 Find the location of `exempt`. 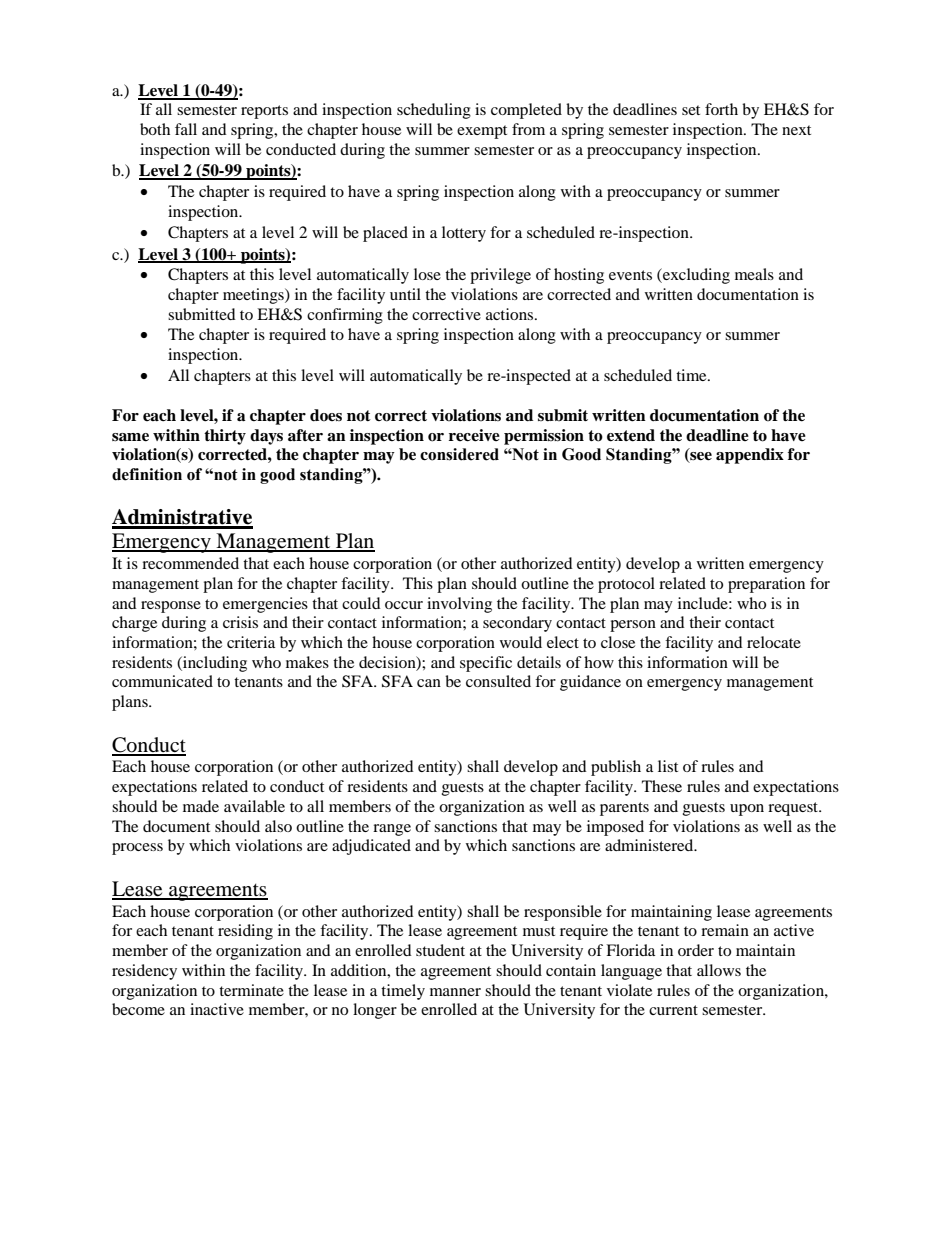

exempt is located at coordinates (482, 132).
